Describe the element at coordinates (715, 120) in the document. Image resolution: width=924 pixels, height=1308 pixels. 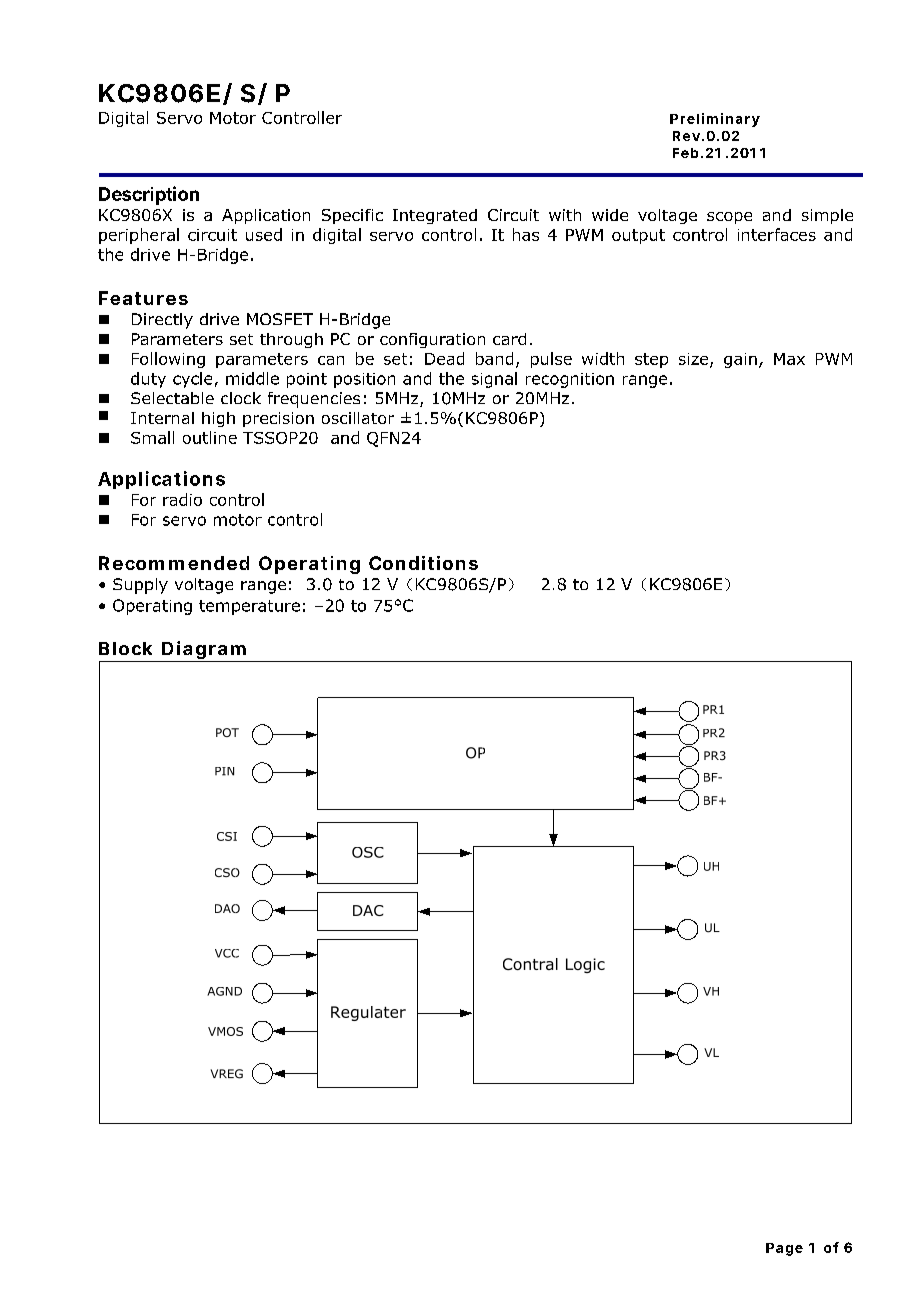
I see `Preliminary` at that location.
